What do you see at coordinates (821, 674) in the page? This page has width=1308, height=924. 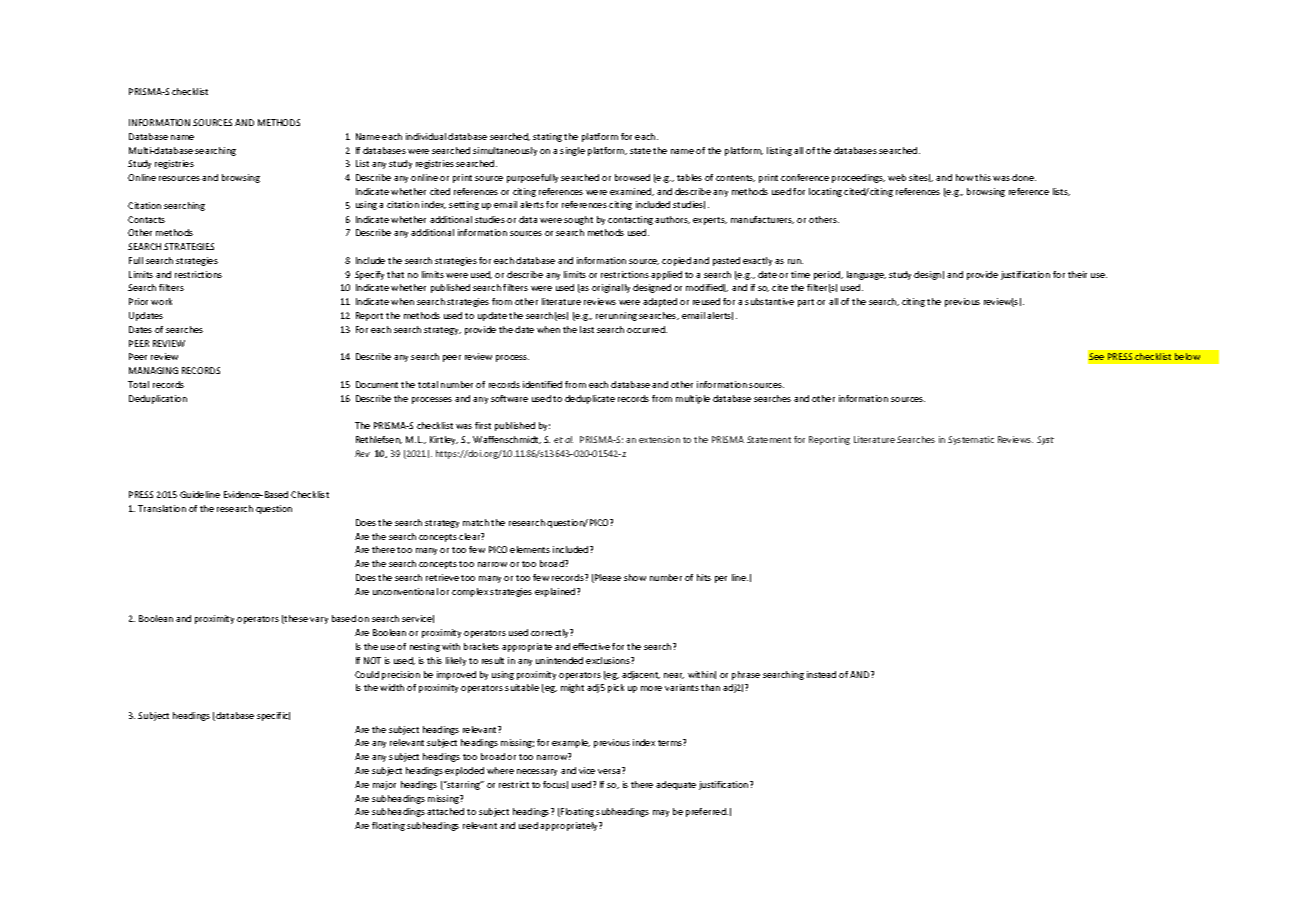 I see `instead` at bounding box center [821, 674].
